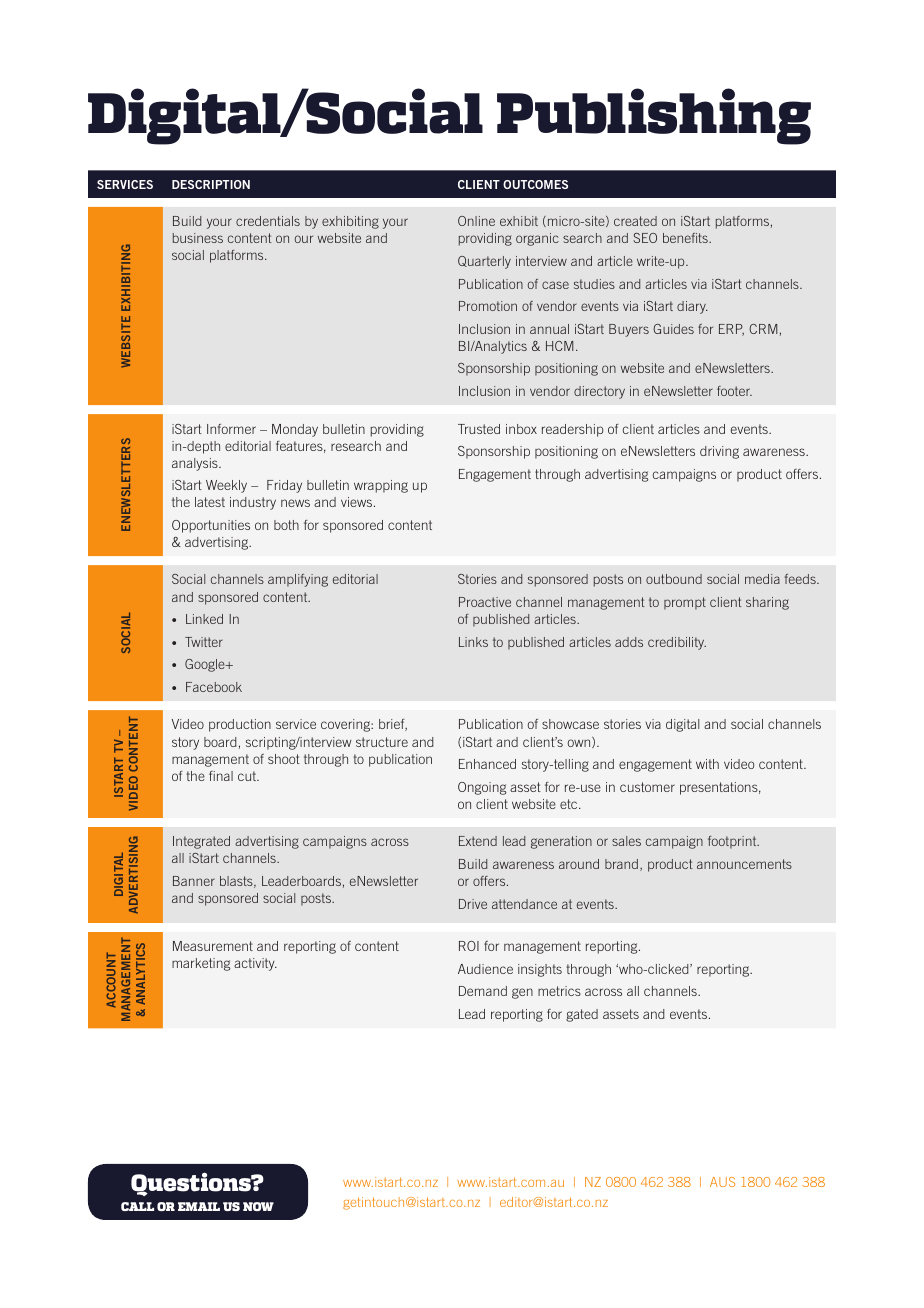 This document has width=924, height=1308. Describe the element at coordinates (707, 764) in the document. I see `with` at that location.
